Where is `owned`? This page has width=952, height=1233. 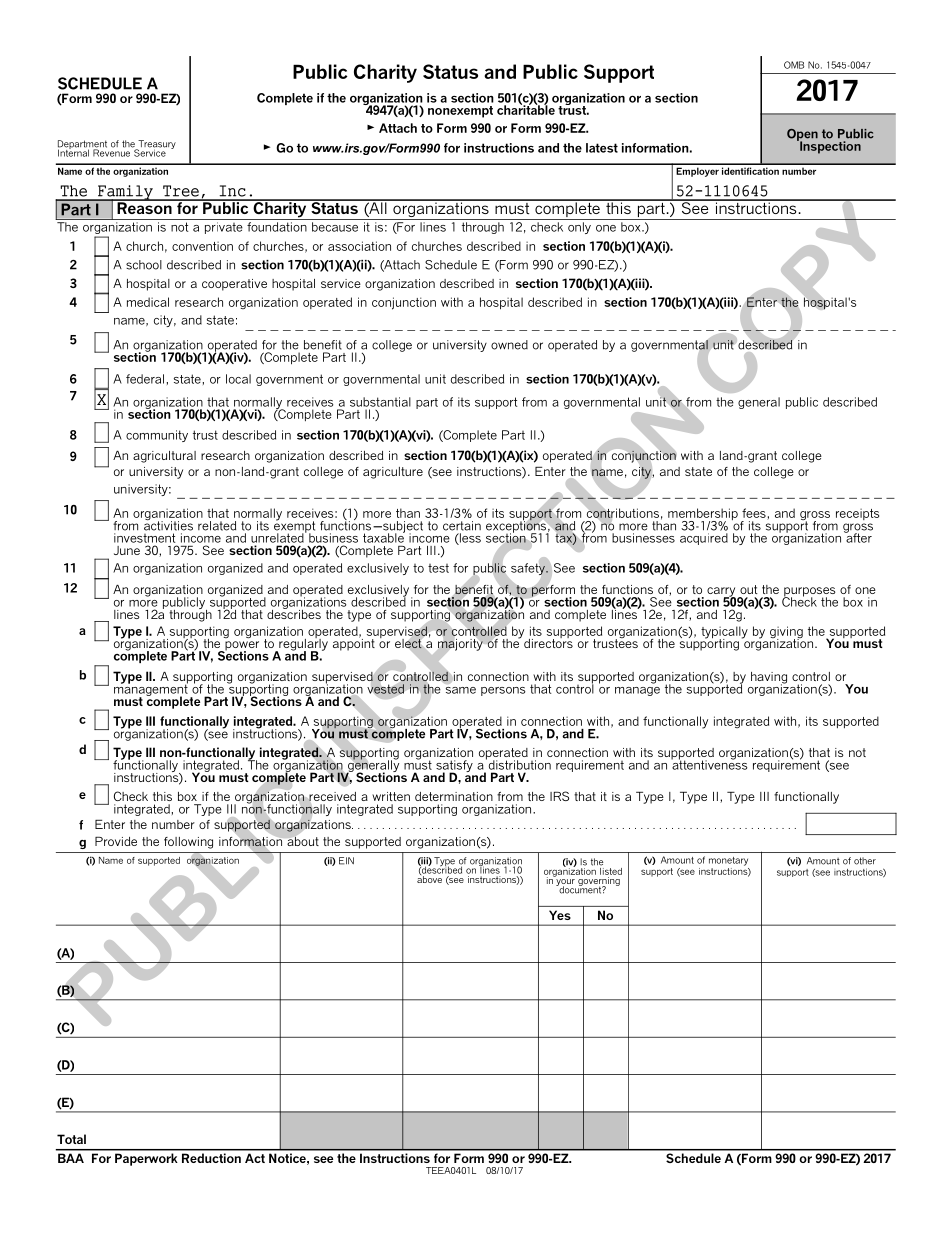
owned is located at coordinates (509, 345).
